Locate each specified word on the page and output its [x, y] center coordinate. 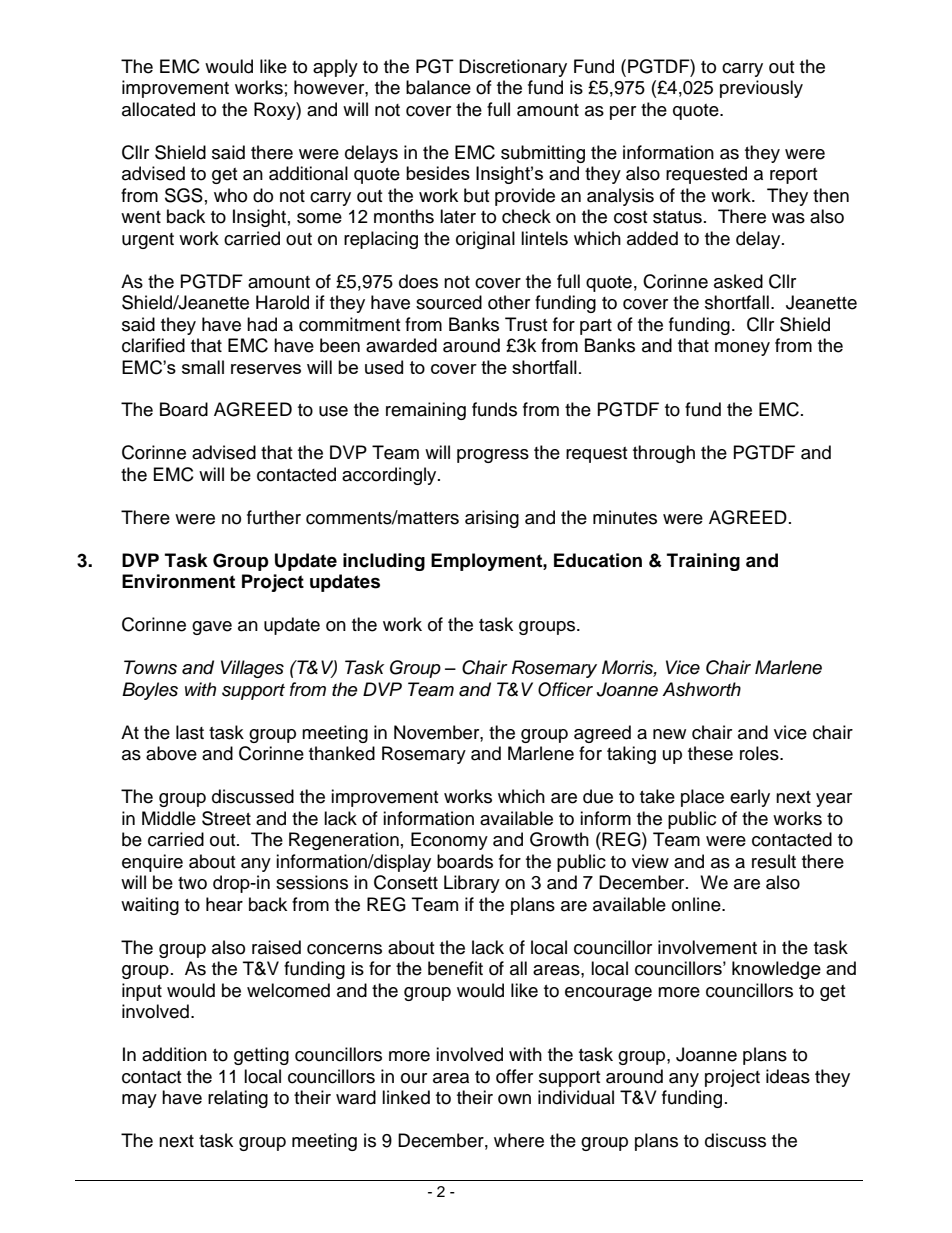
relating [238, 1099]
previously [761, 89]
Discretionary [513, 68]
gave [212, 628]
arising [492, 519]
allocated [158, 109]
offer [514, 1076]
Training [703, 562]
